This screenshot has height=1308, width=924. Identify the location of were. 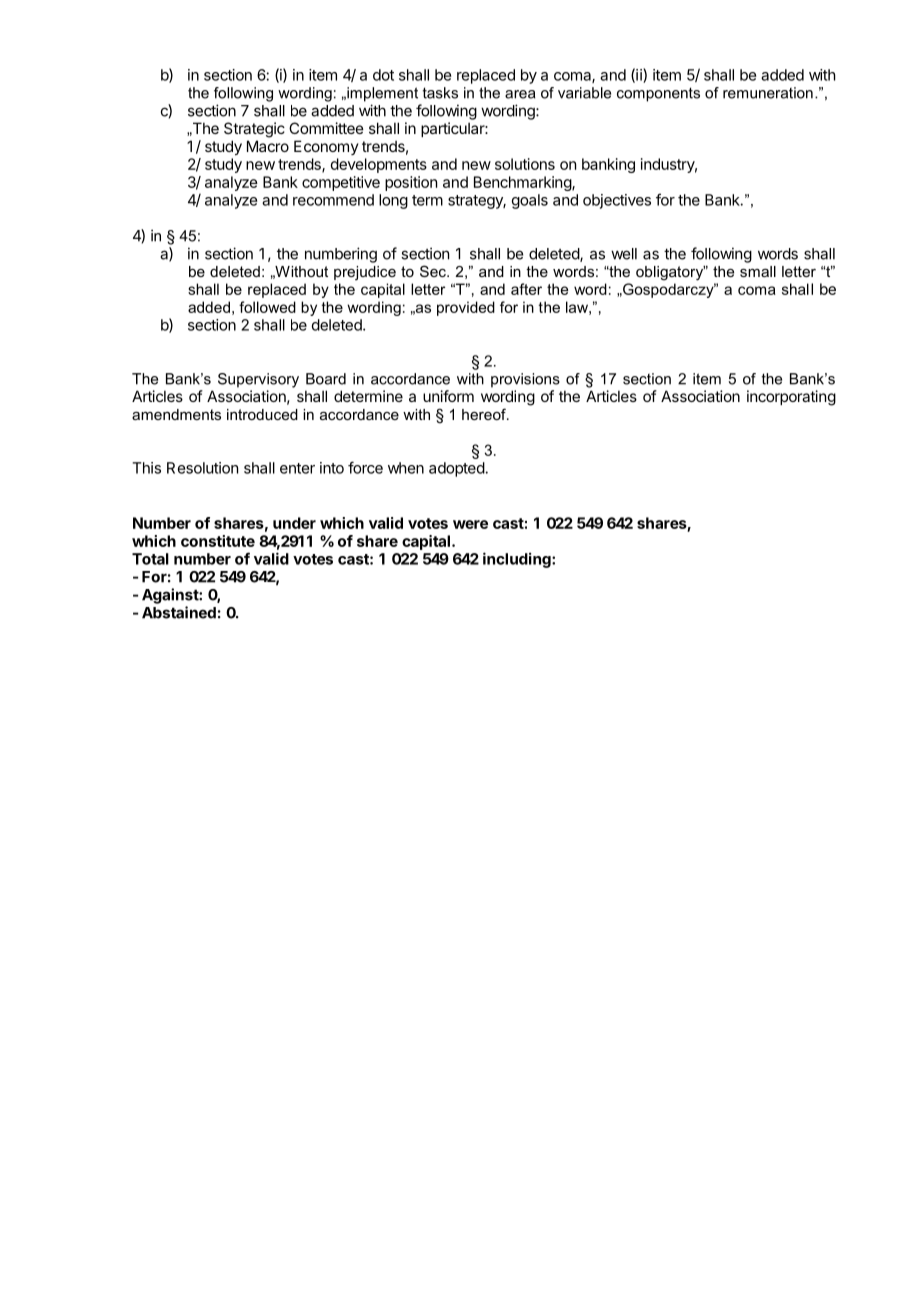
(470, 524).
